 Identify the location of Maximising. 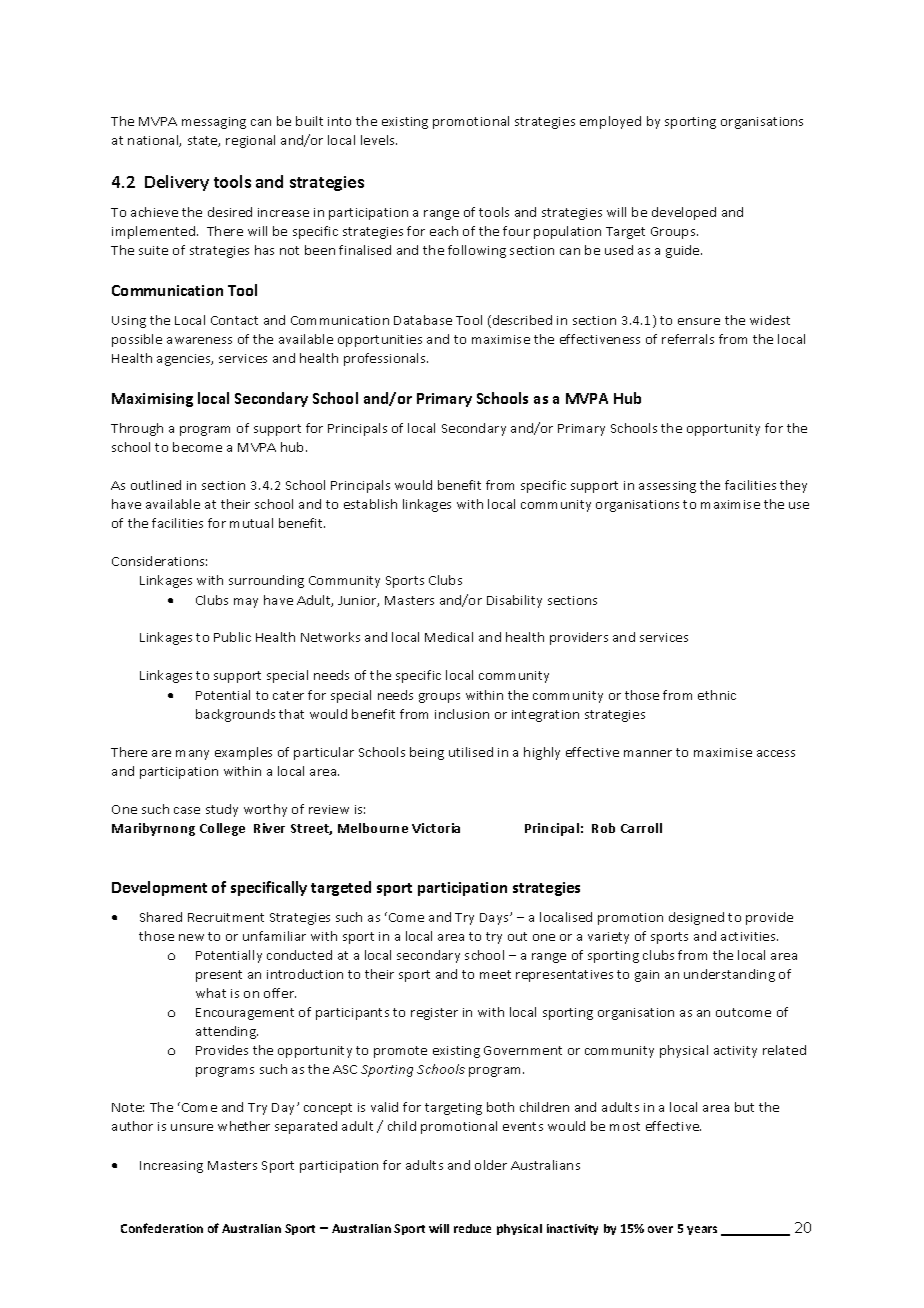
(152, 400).
